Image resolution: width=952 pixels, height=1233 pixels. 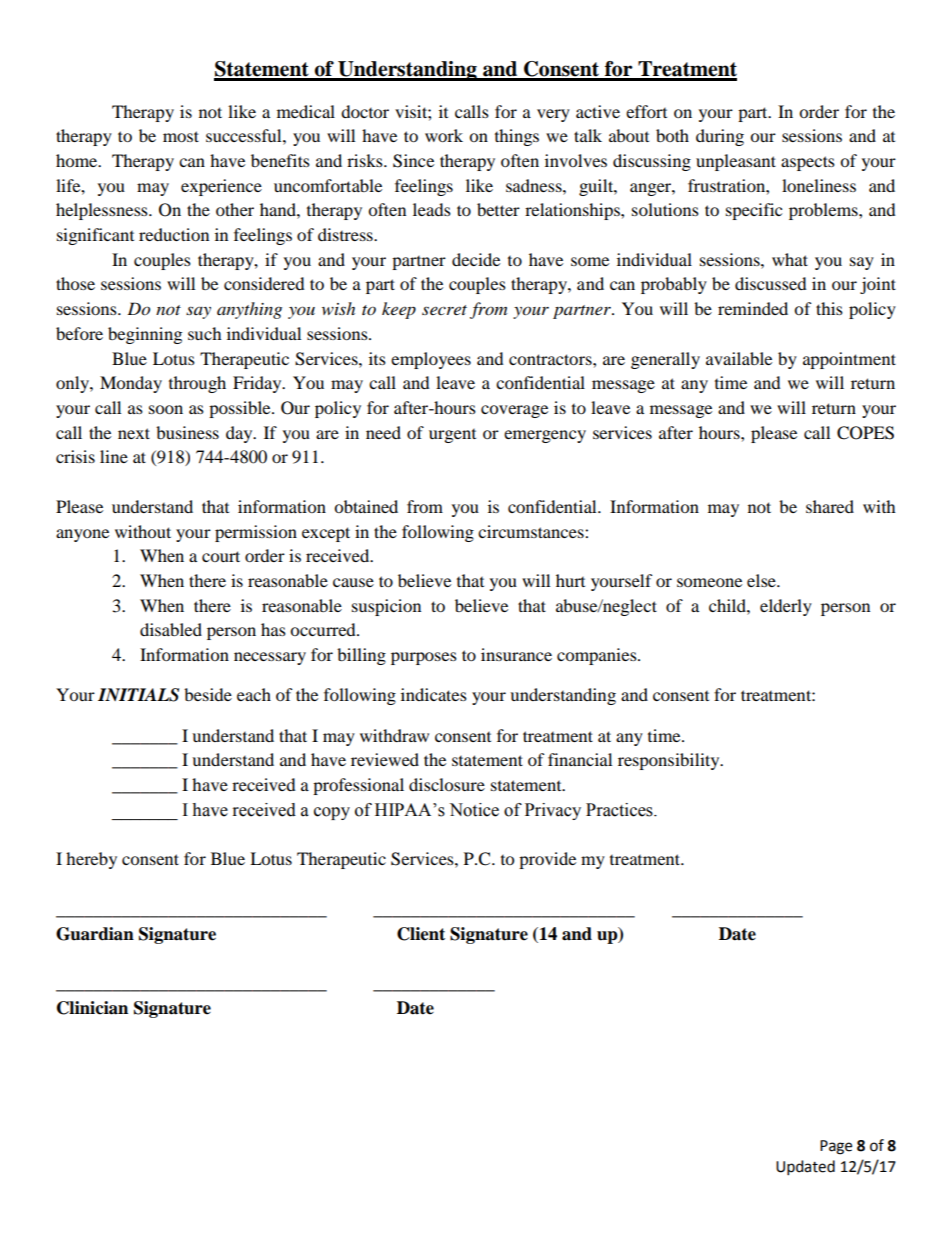 What do you see at coordinates (95, 934) in the screenshot?
I see `Guardian` at bounding box center [95, 934].
